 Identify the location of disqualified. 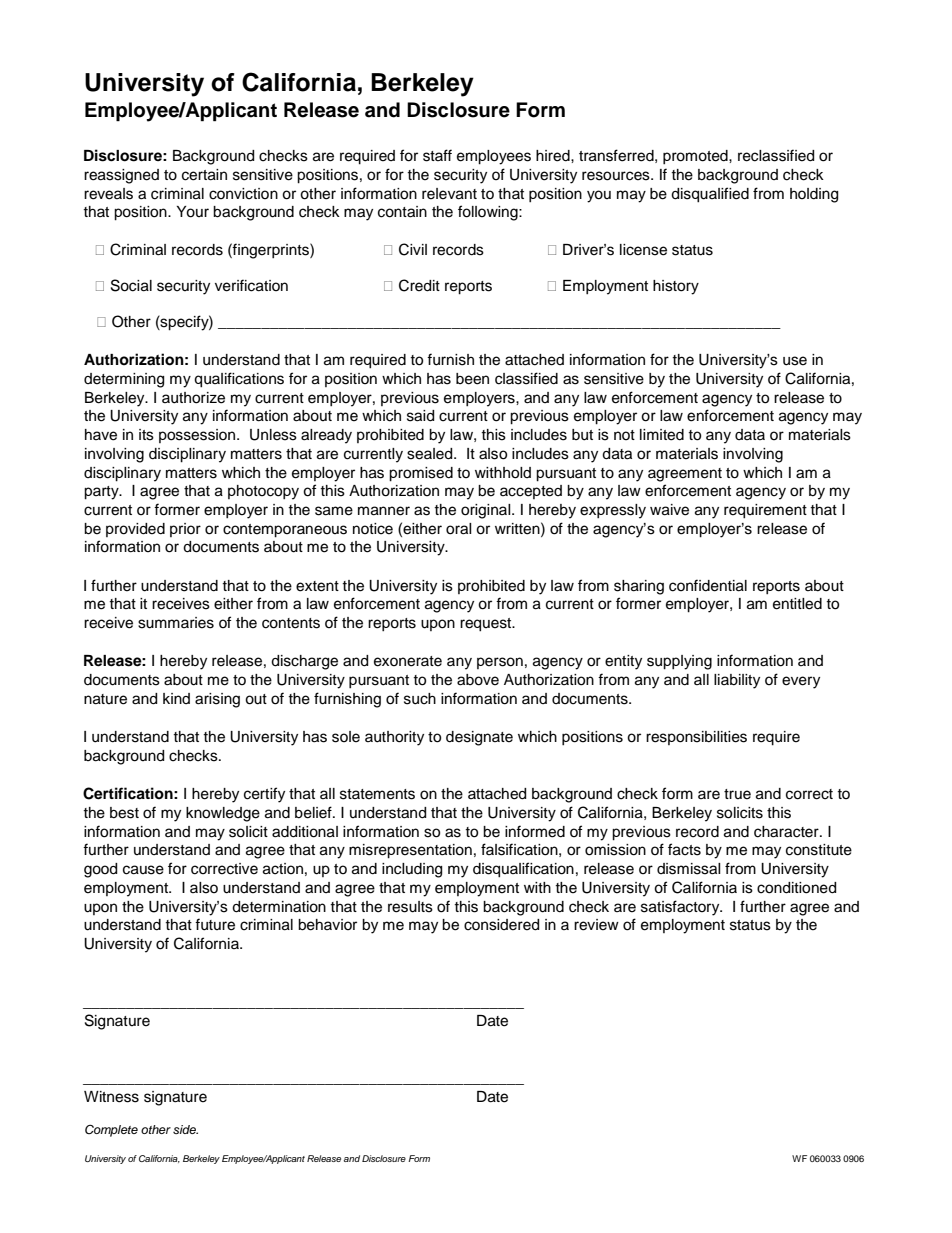
(710, 195).
